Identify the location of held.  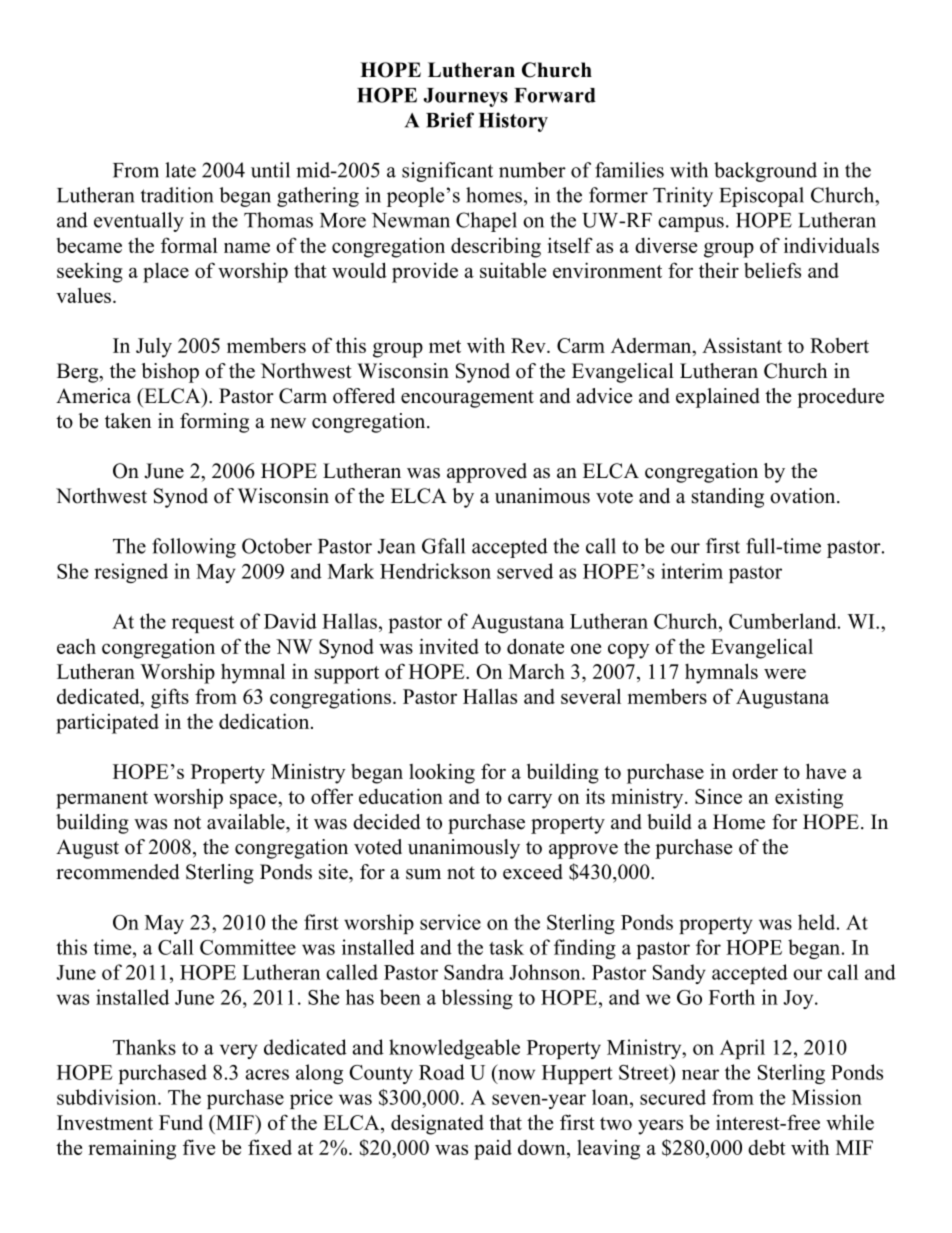
(818, 922).
